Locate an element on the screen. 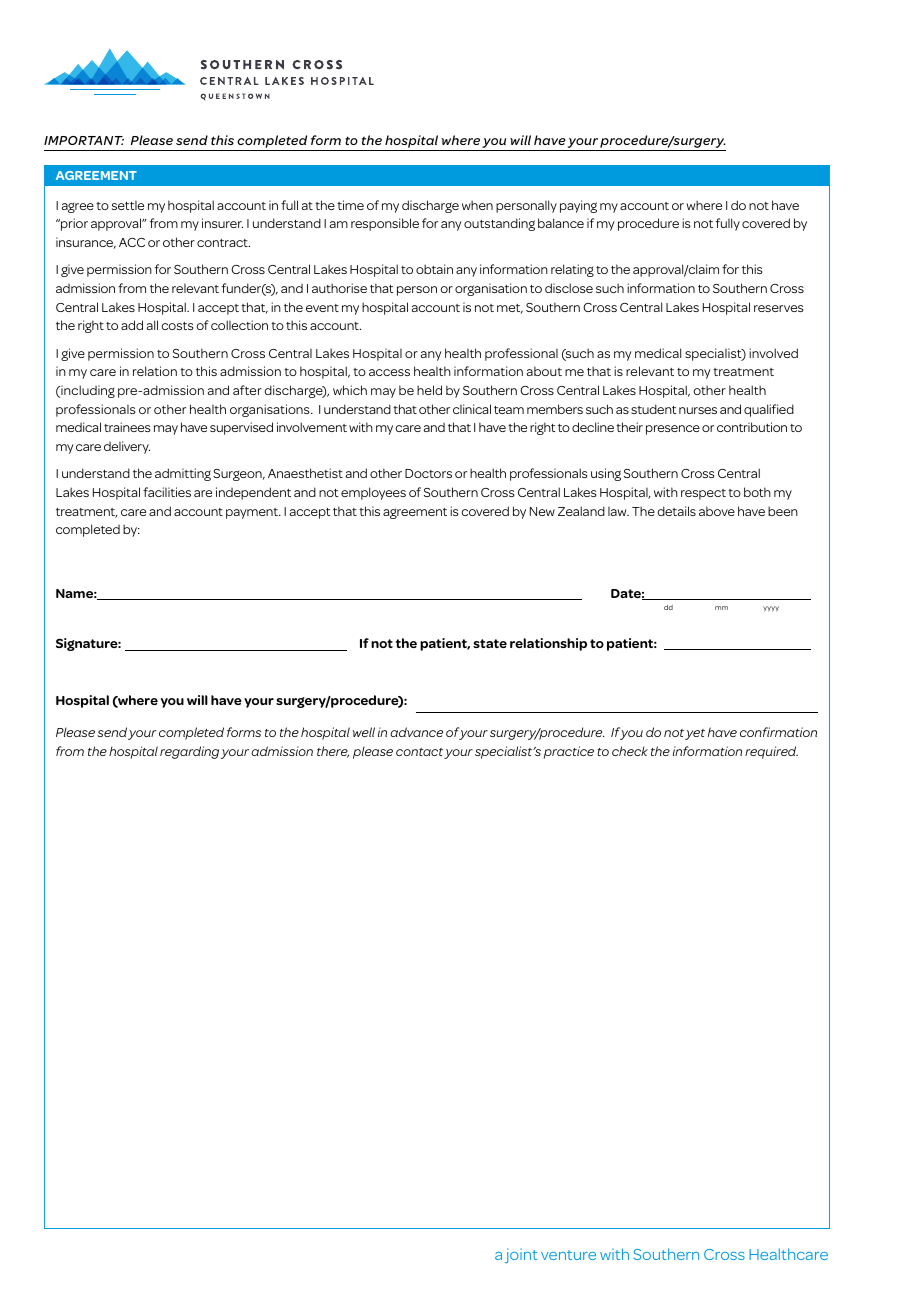 The width and height of the screenshot is (924, 1308). regarding is located at coordinates (189, 752).
